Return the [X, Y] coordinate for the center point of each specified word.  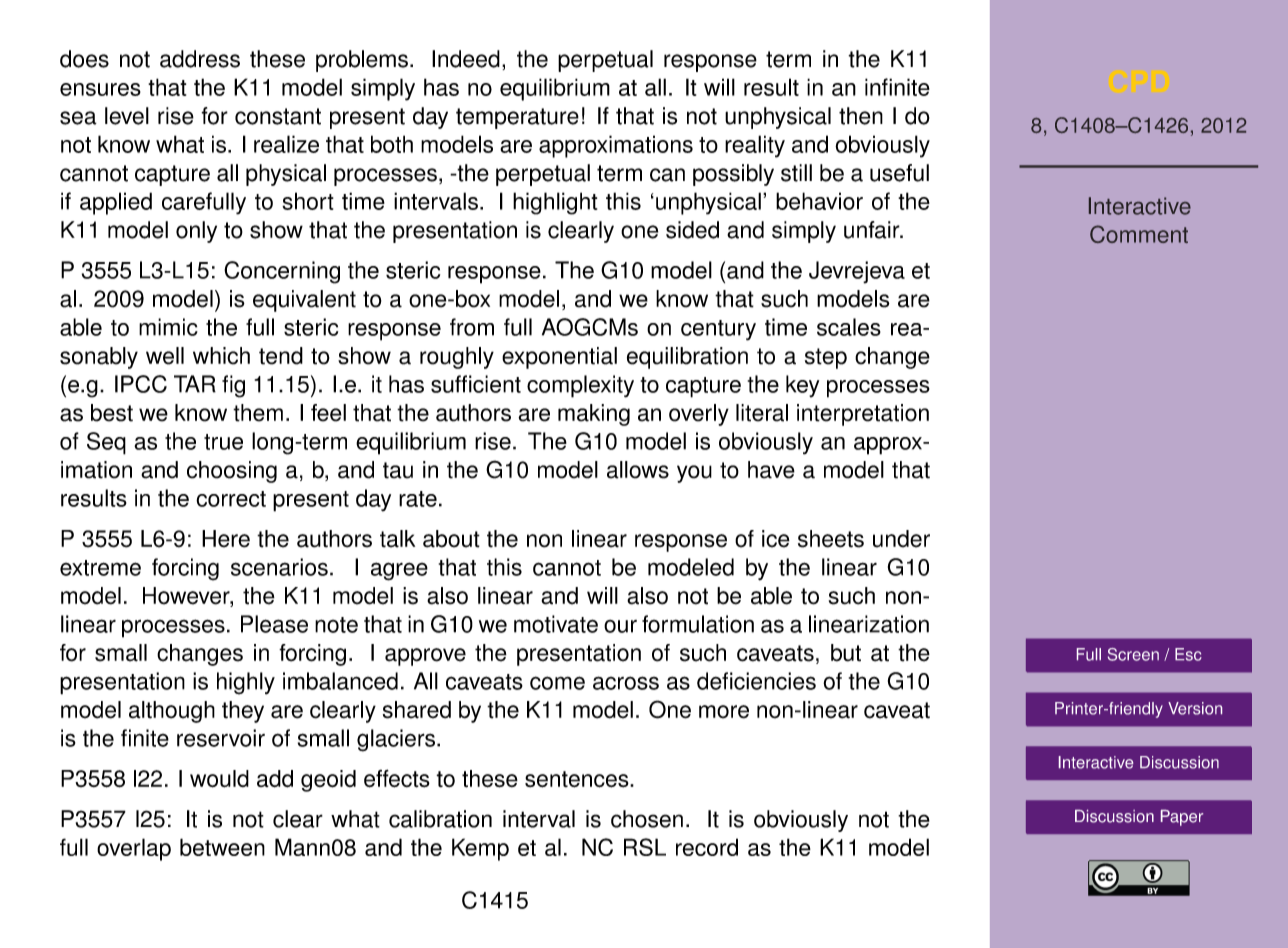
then [861, 116]
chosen [647, 819]
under [901, 539]
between [222, 847]
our [620, 626]
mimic [168, 327]
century [718, 330]
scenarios [279, 567]
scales [849, 327]
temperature [517, 118]
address [200, 59]
